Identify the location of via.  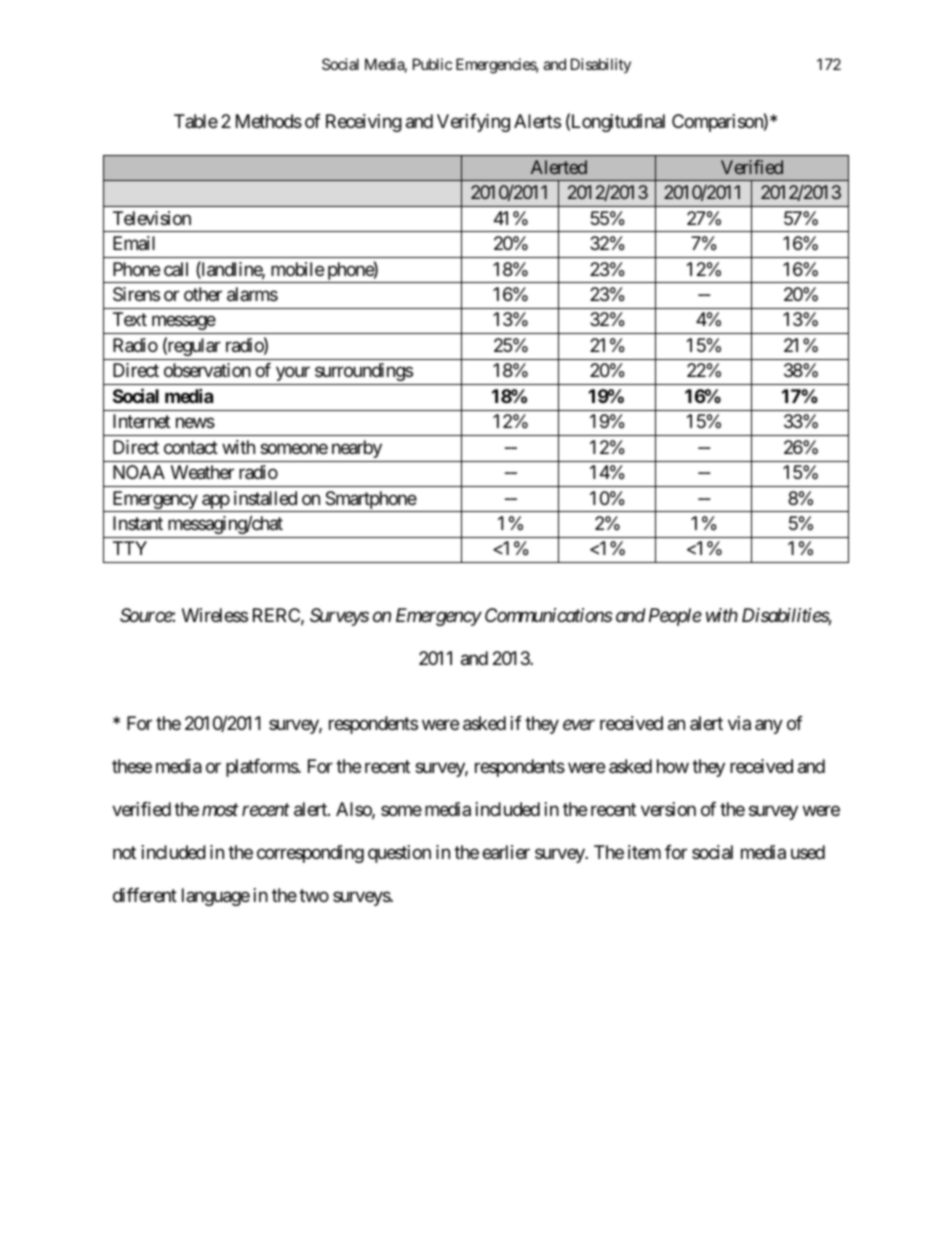
(739, 723).
